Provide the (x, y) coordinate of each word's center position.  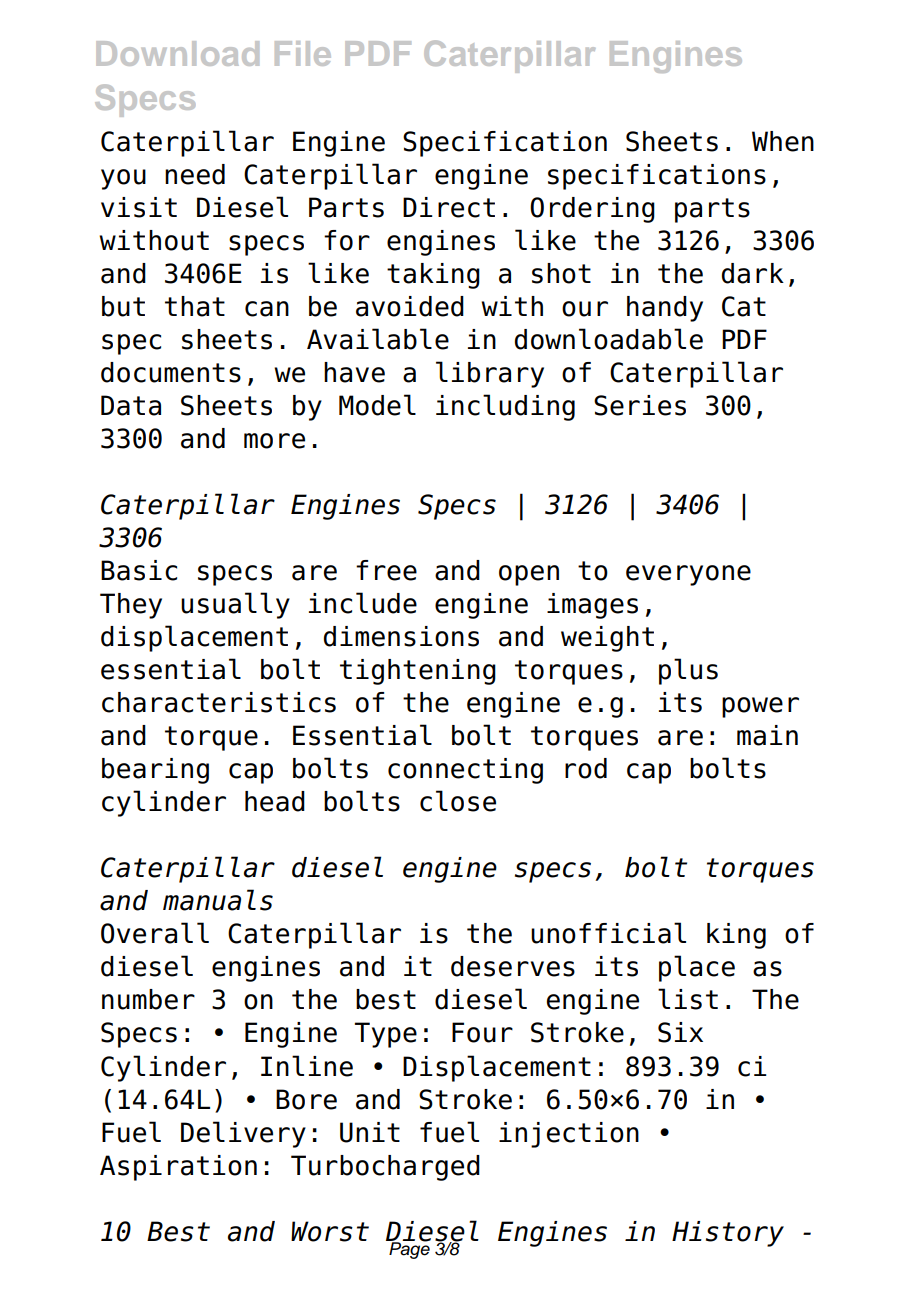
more (274, 441)
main (767, 735)
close (458, 801)
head (275, 801)
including (505, 407)
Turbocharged (385, 1168)
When (783, 141)
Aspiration (178, 1168)
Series (640, 405)
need (195, 174)
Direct (449, 207)
